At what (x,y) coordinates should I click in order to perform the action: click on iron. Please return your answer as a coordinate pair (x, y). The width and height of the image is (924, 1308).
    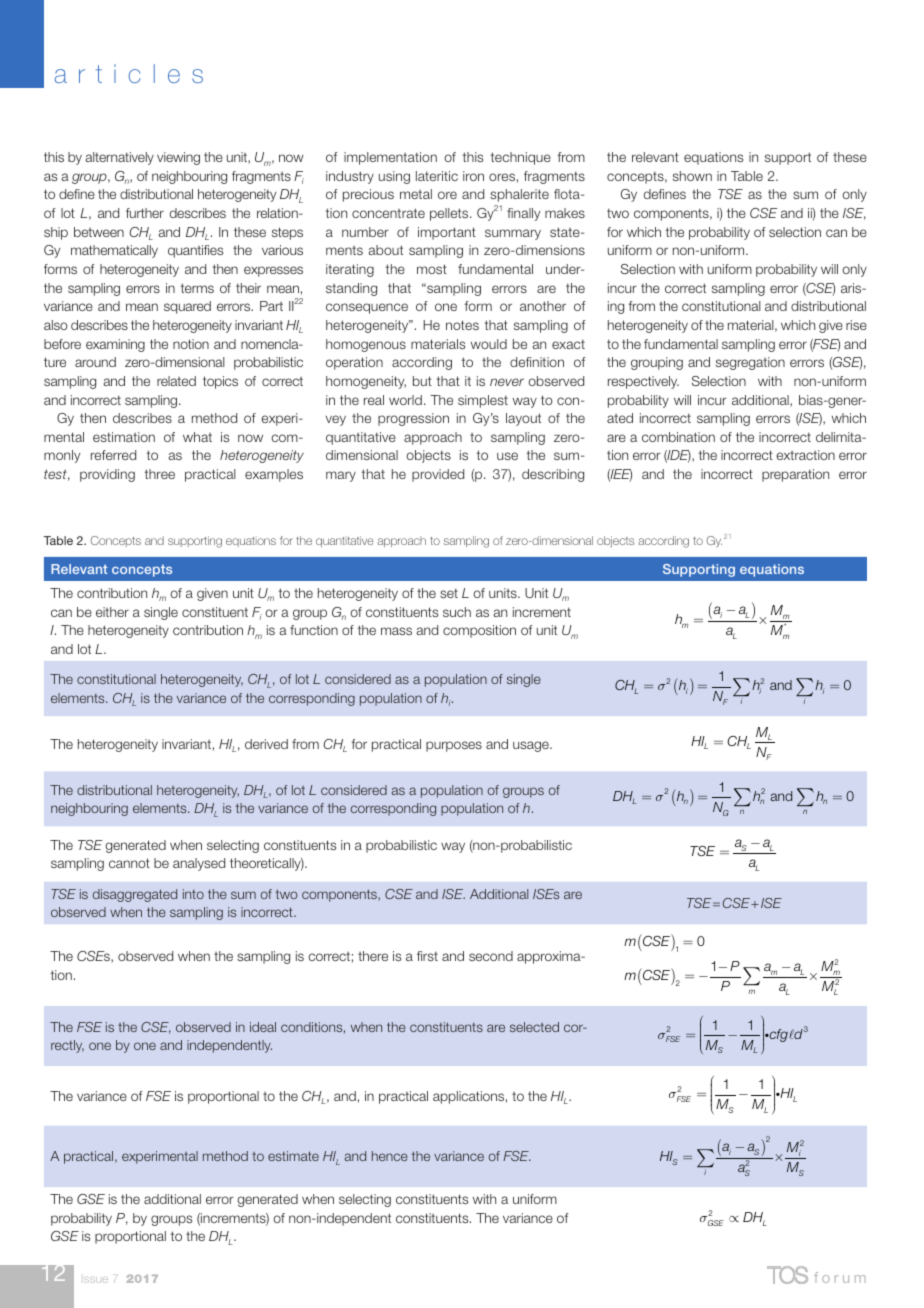
    Looking at the image, I should click on (473, 176).
